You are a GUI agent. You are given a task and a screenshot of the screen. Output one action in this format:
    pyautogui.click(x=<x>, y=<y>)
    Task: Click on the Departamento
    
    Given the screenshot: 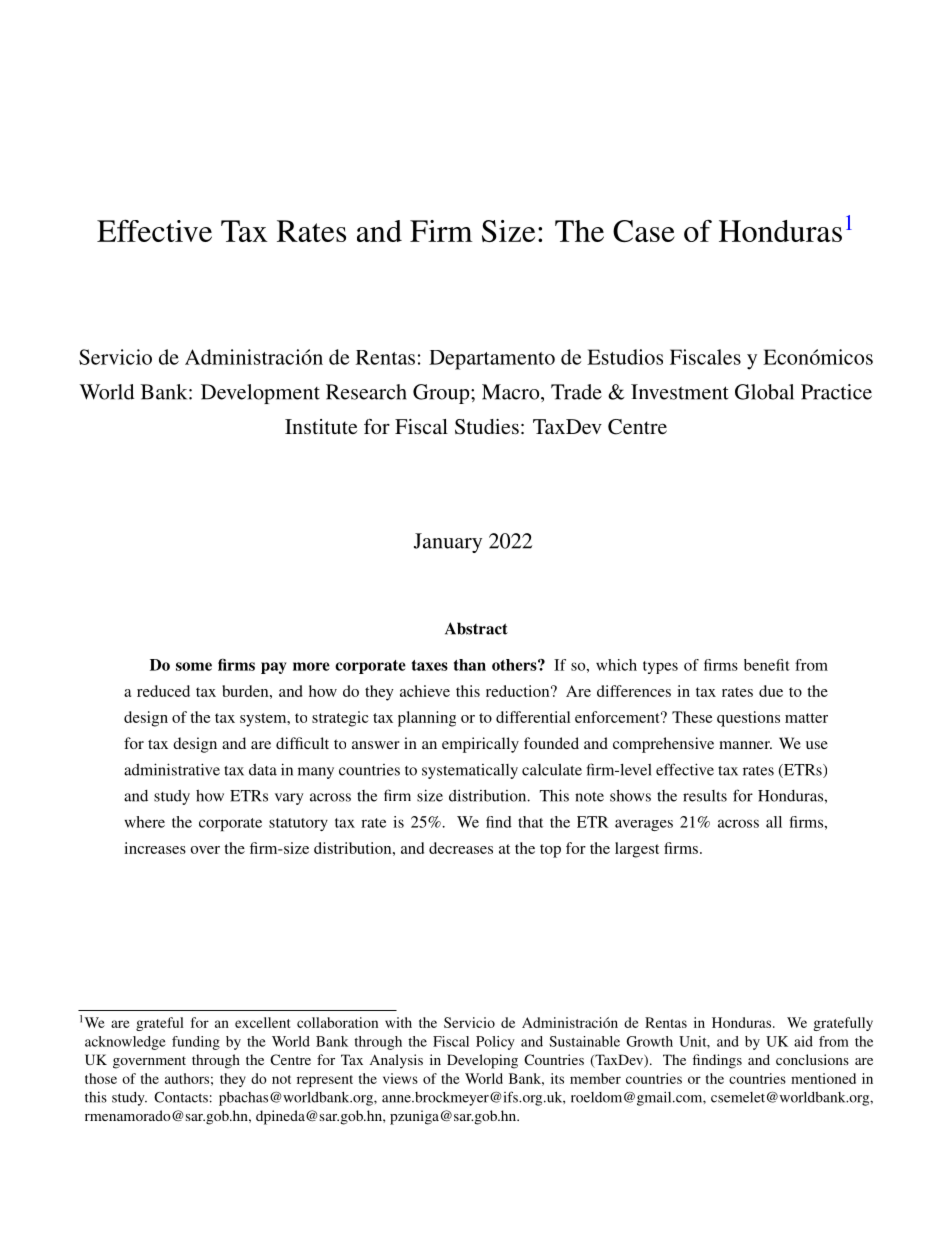 What is the action you would take?
    pyautogui.click(x=492, y=360)
